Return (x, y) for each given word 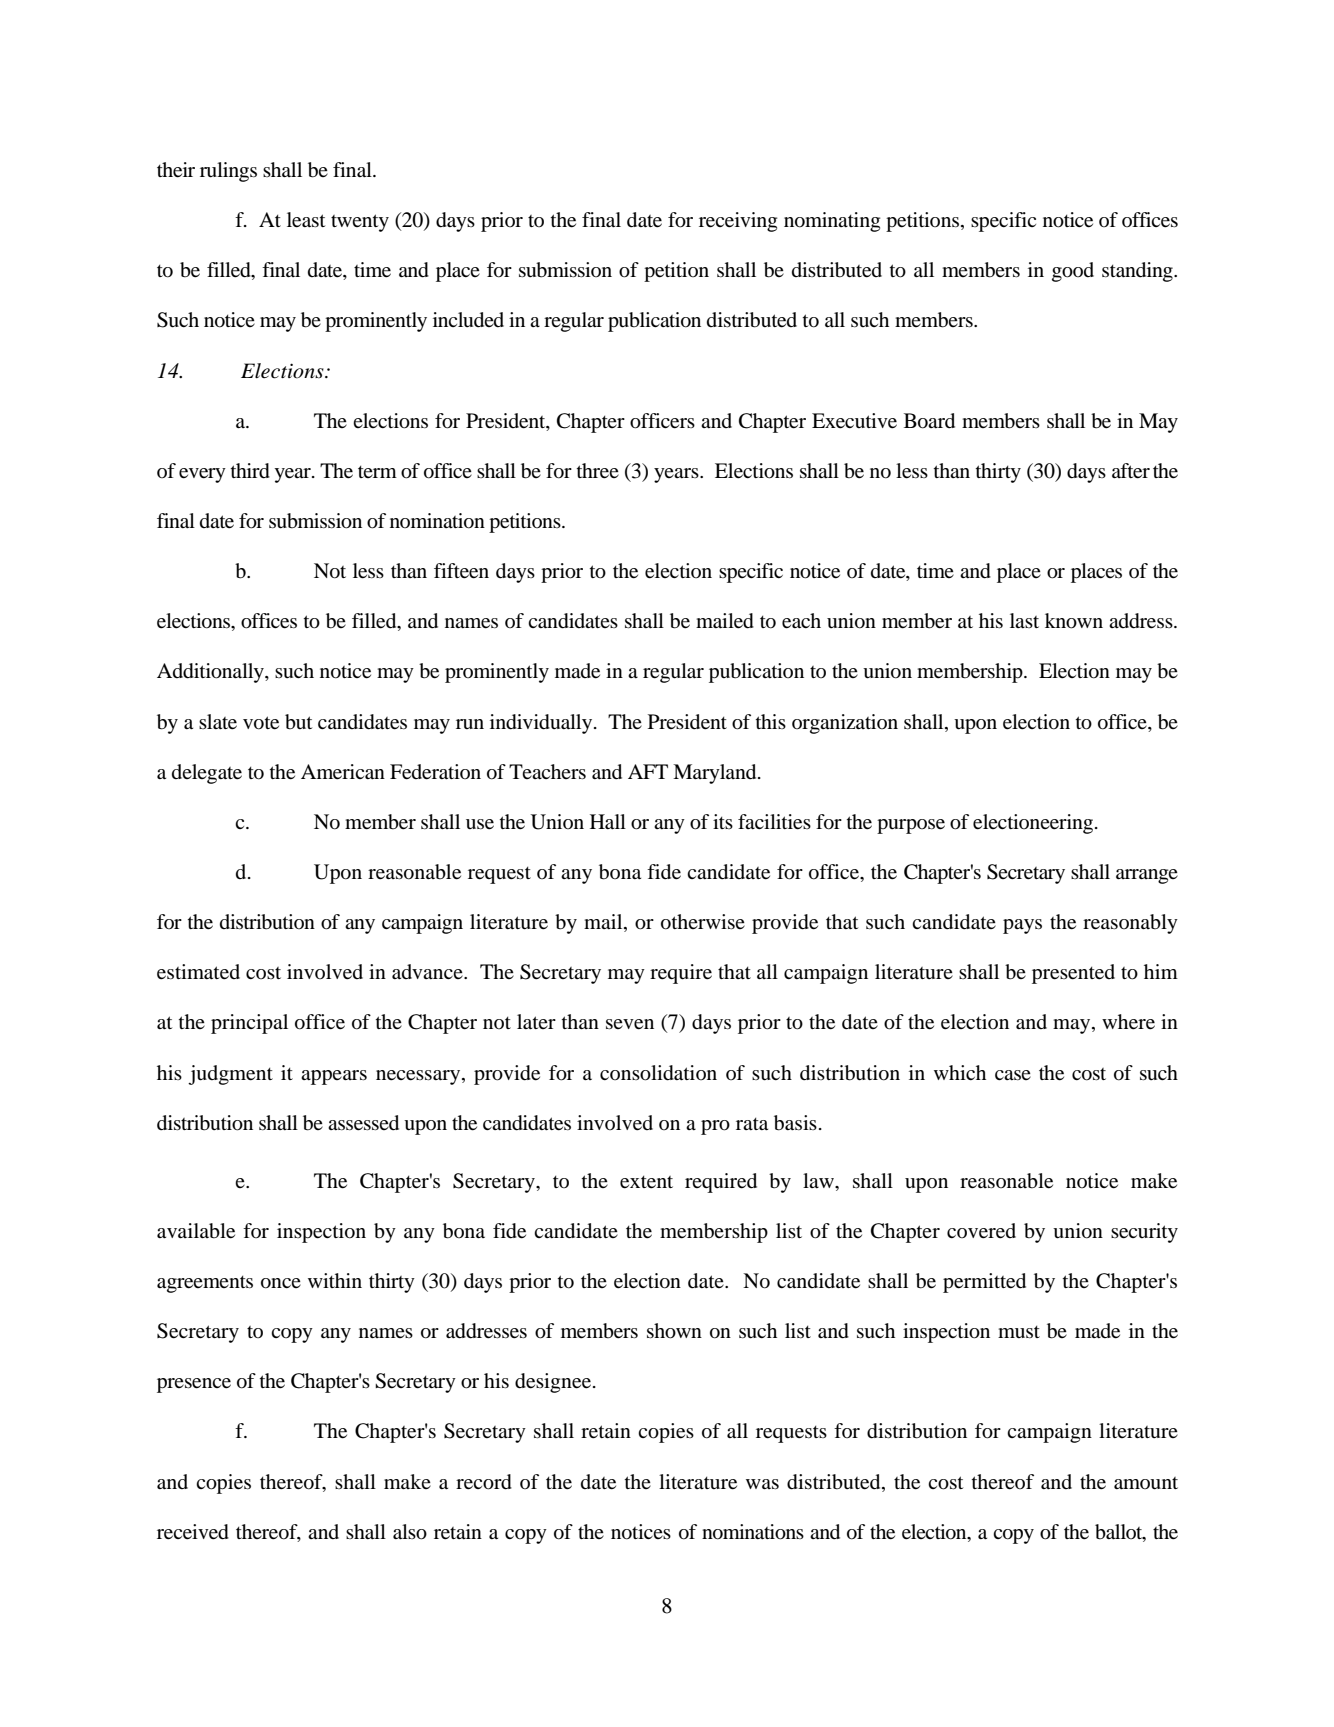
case (1013, 1075)
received (193, 1532)
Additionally (211, 673)
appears (334, 1077)
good (1073, 272)
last (1024, 620)
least (306, 220)
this (771, 721)
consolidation (658, 1073)
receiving (738, 222)
